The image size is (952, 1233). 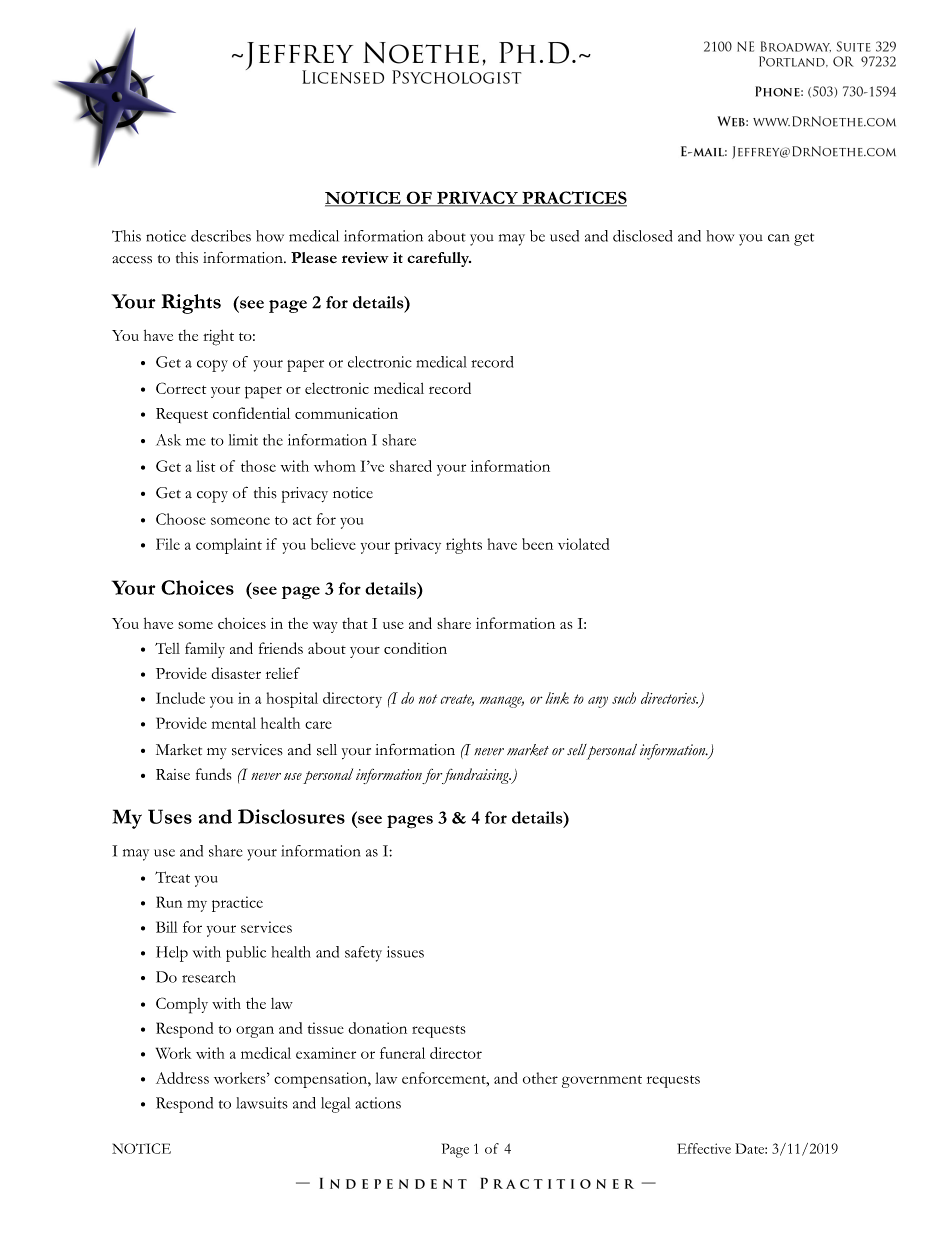 I want to click on Include, so click(x=180, y=698).
